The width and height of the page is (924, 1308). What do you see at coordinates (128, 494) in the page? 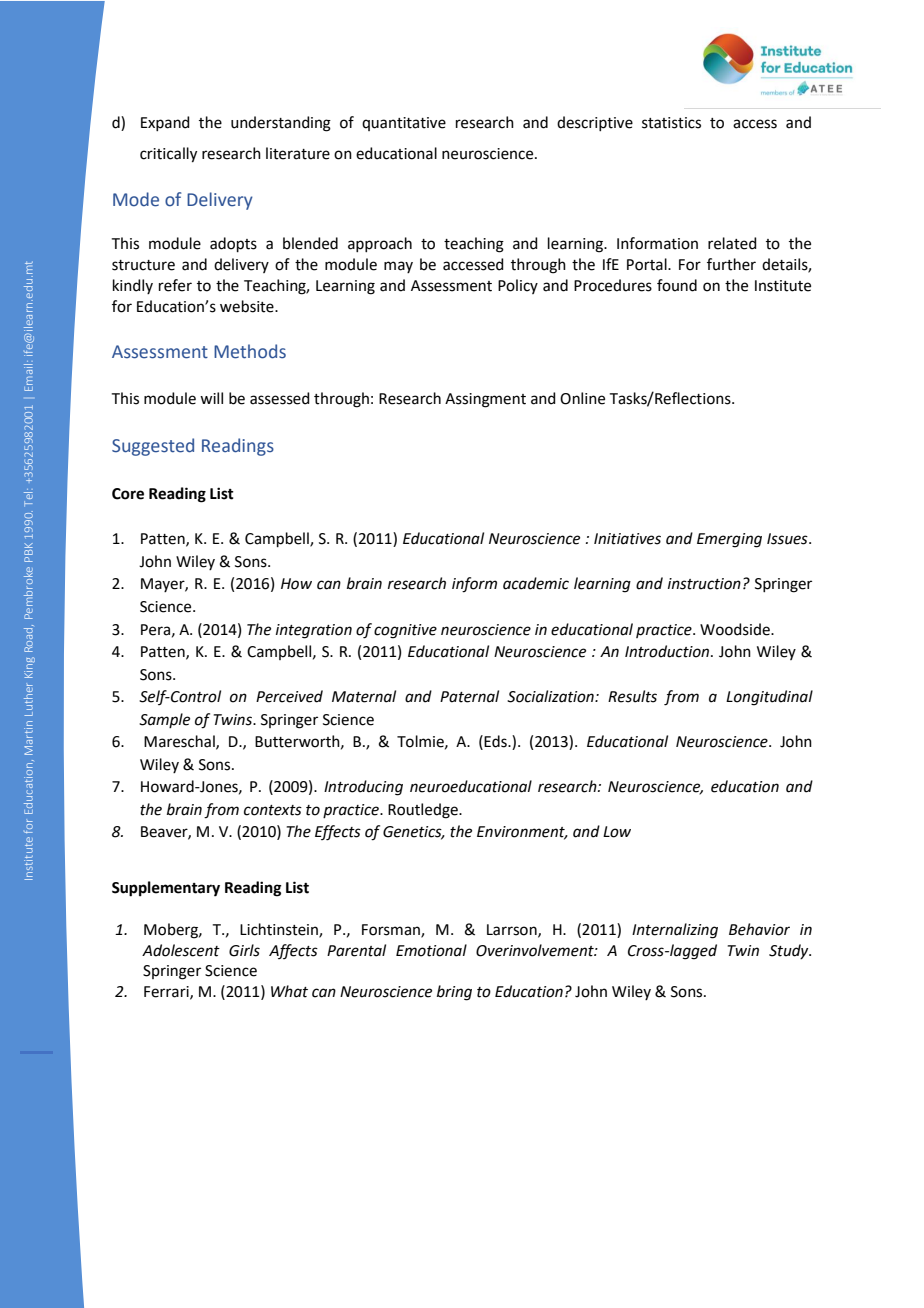
I see `Core` at bounding box center [128, 494].
